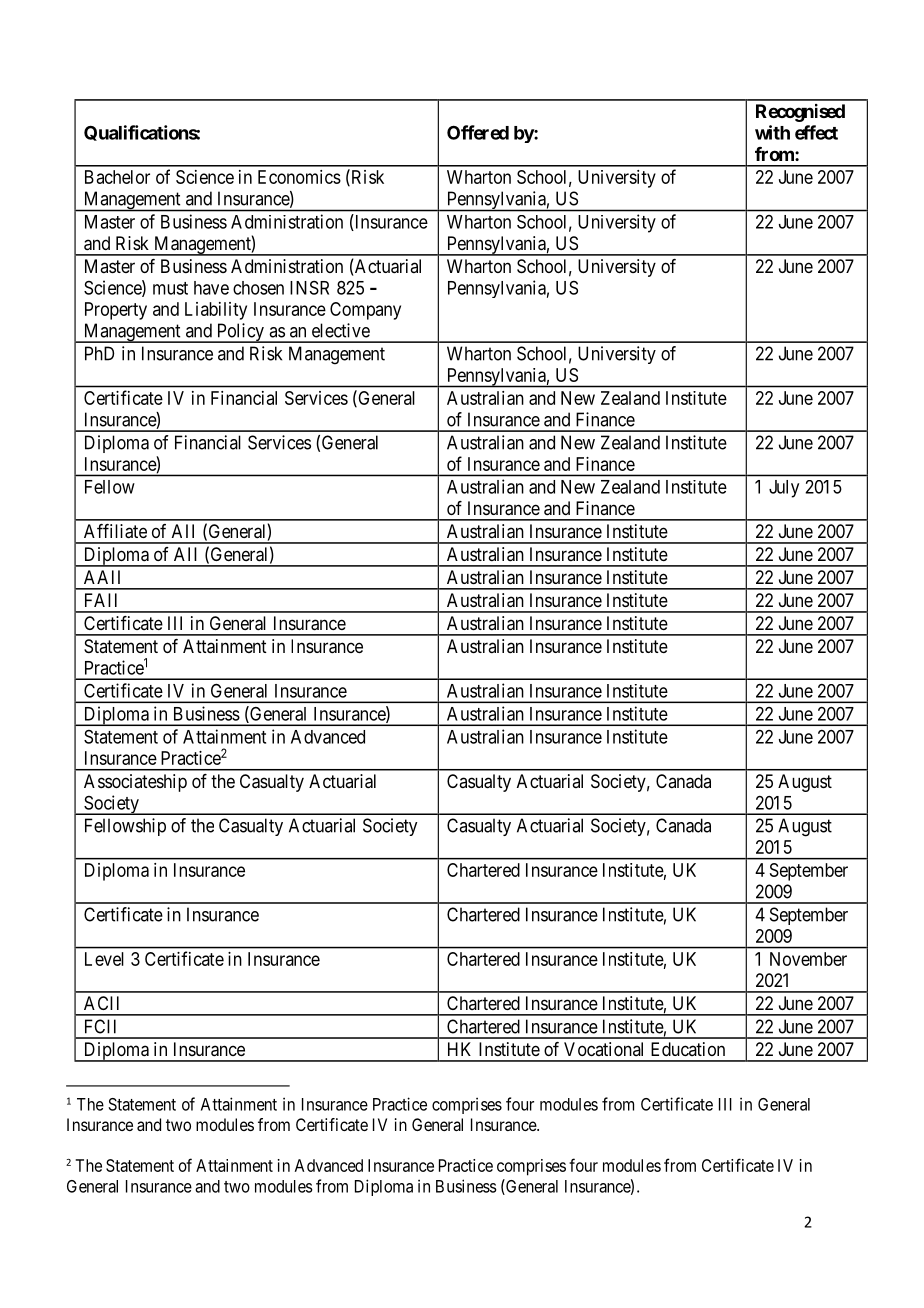 The image size is (924, 1308). Describe the element at coordinates (240, 333) in the document. I see `Policy` at that location.
